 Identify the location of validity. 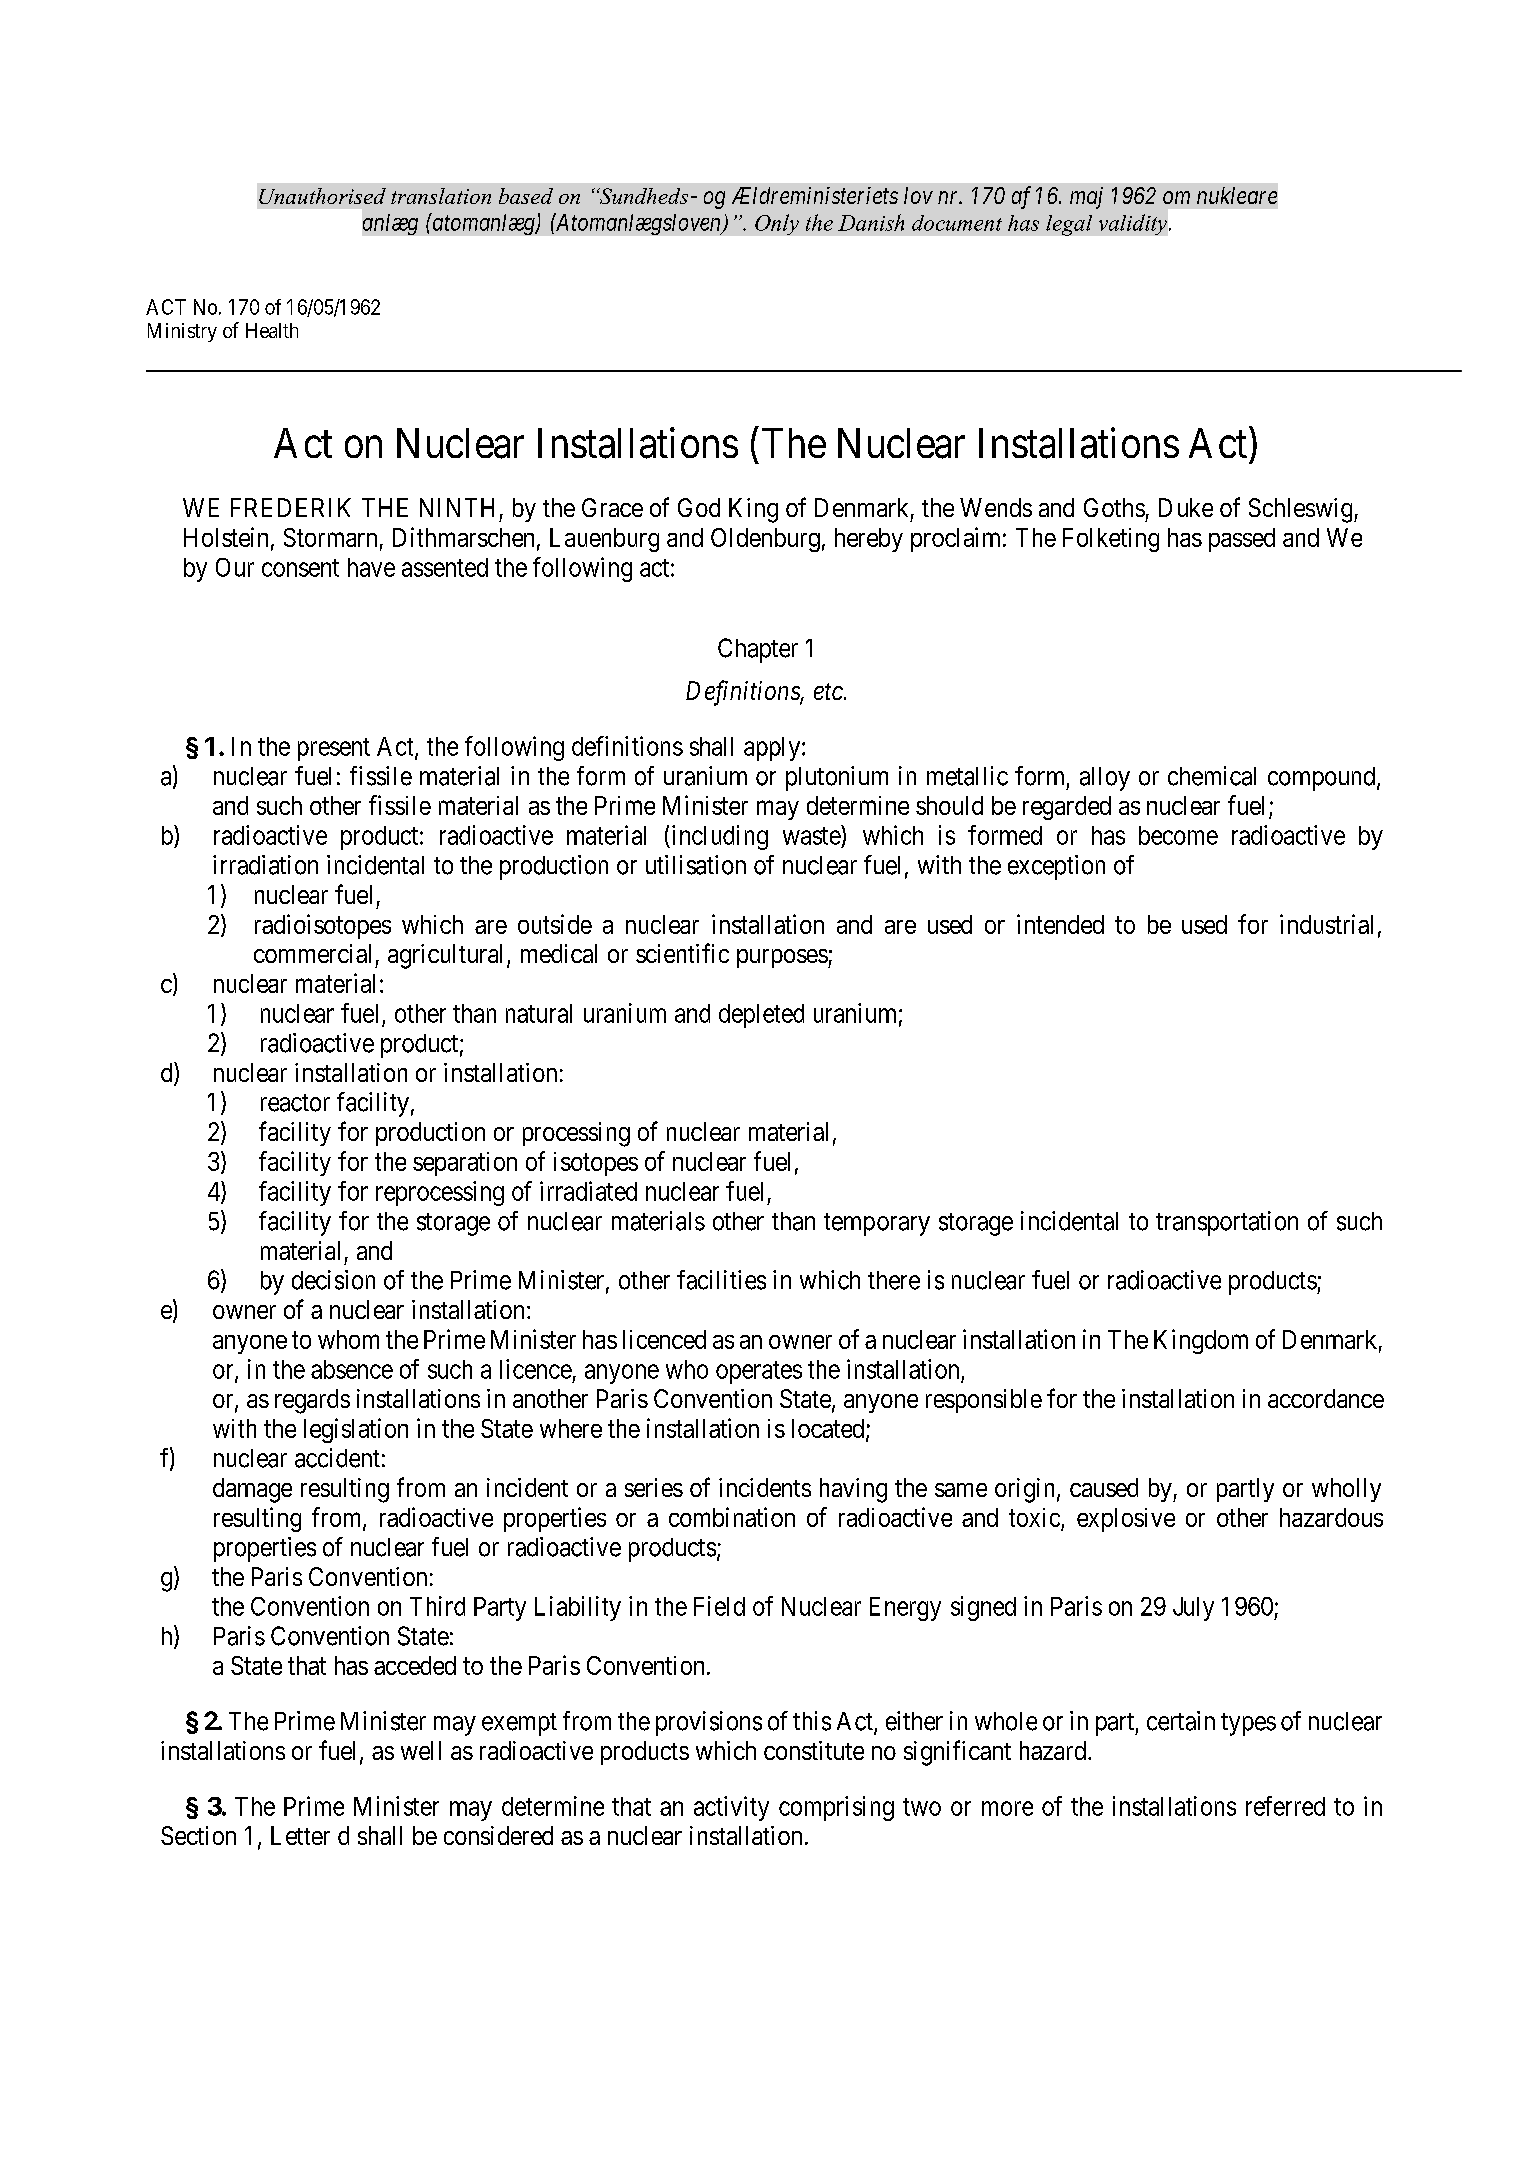
(1133, 224).
